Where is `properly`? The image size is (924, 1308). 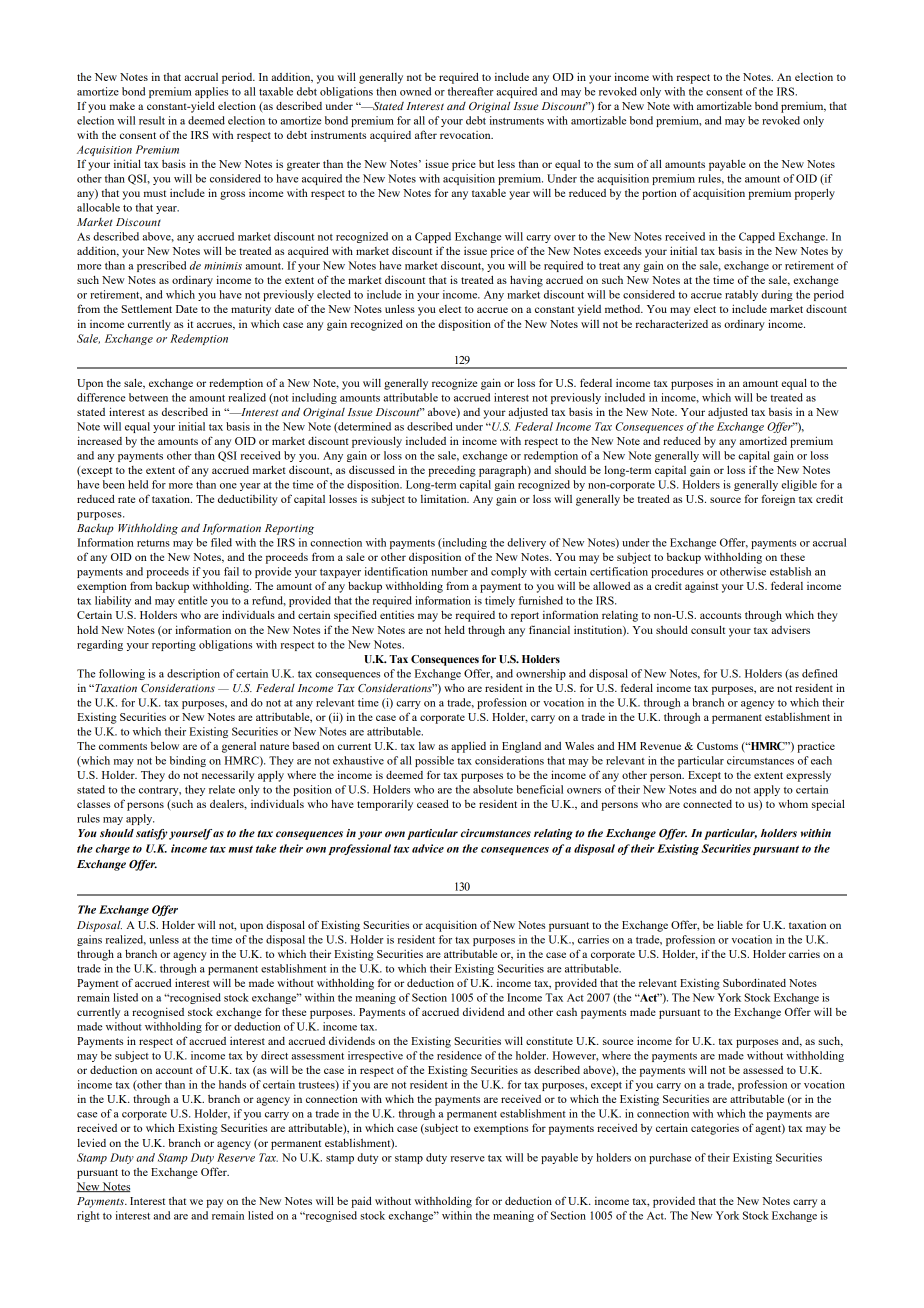
properly is located at coordinates (815, 194).
